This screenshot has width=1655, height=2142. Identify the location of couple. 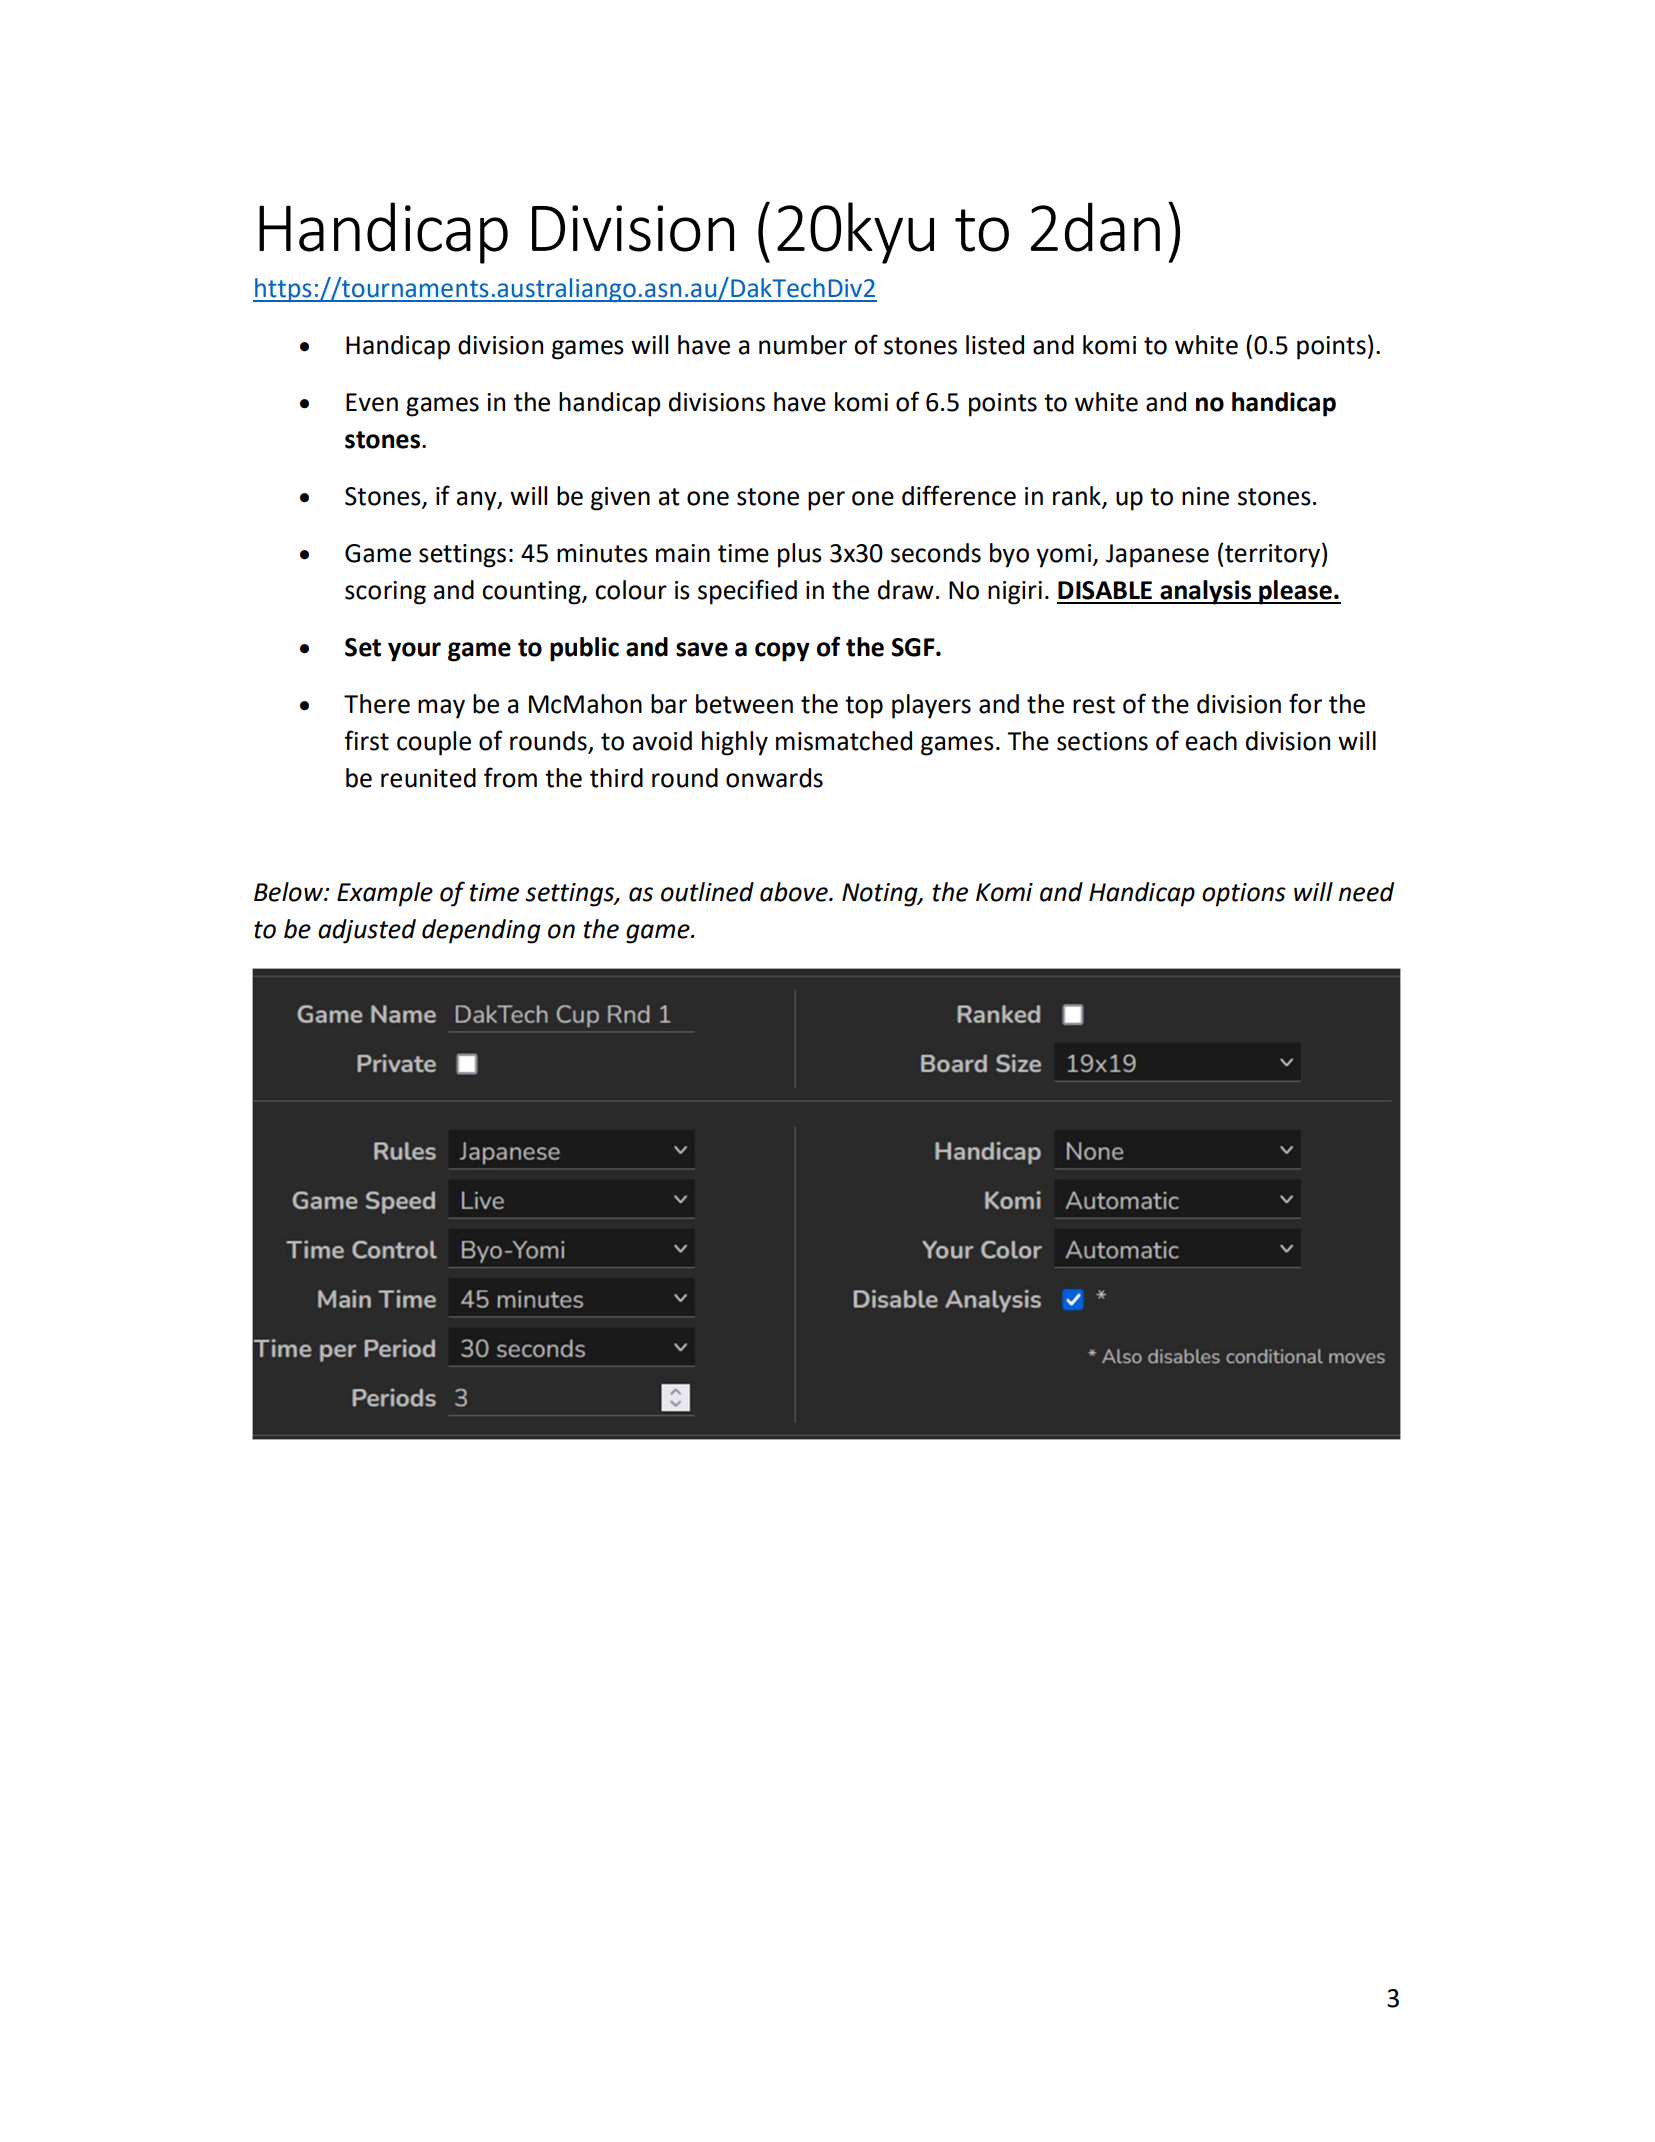
(434, 743).
